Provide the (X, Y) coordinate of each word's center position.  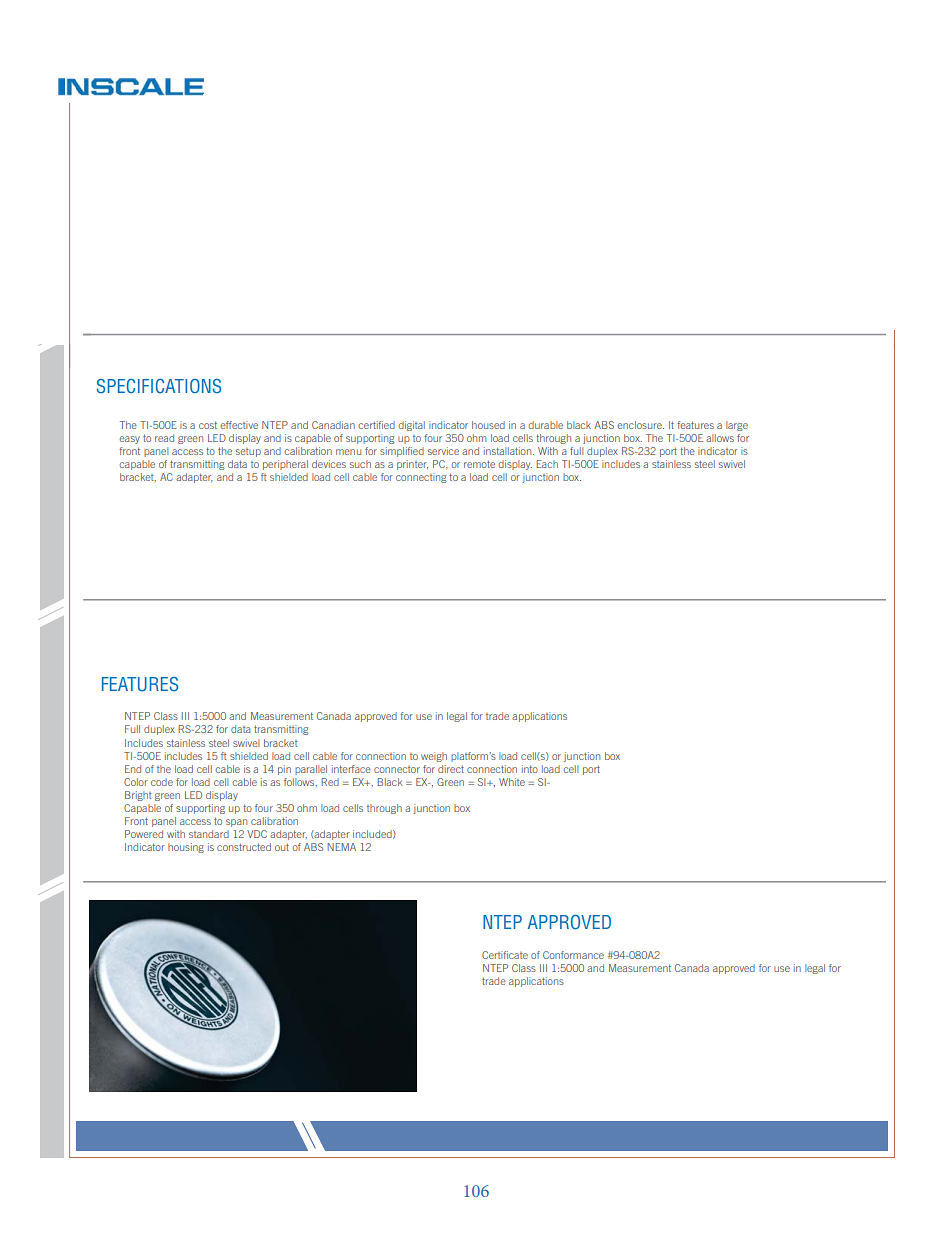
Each (547, 464)
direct (451, 769)
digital (411, 426)
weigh (434, 757)
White (512, 782)
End (133, 769)
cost (208, 425)
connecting (421, 478)
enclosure (640, 425)
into (530, 769)
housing (186, 848)
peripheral (285, 465)
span (236, 823)
